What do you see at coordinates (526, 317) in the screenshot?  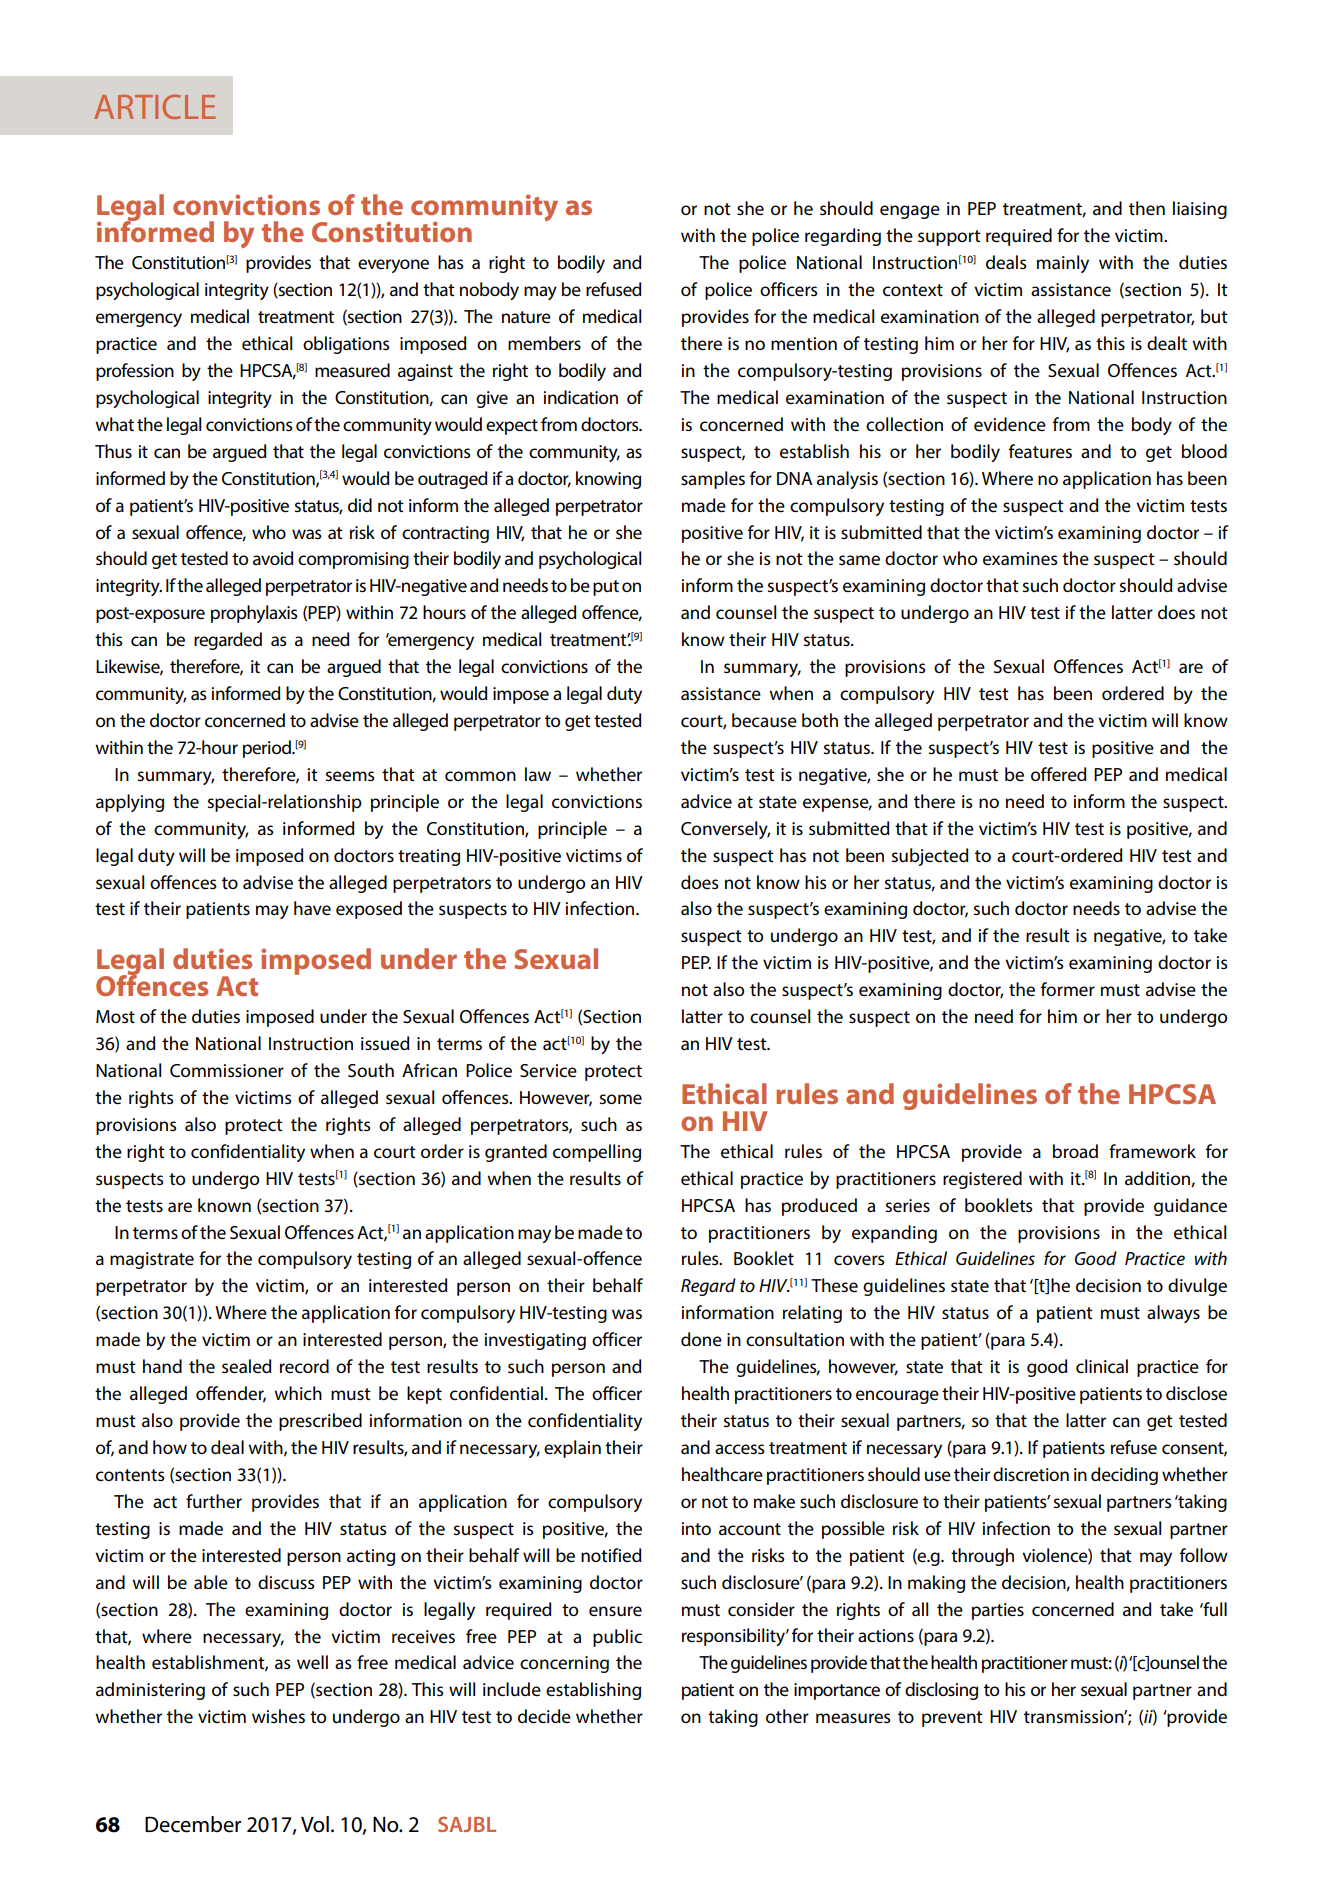 I see `nature` at bounding box center [526, 317].
